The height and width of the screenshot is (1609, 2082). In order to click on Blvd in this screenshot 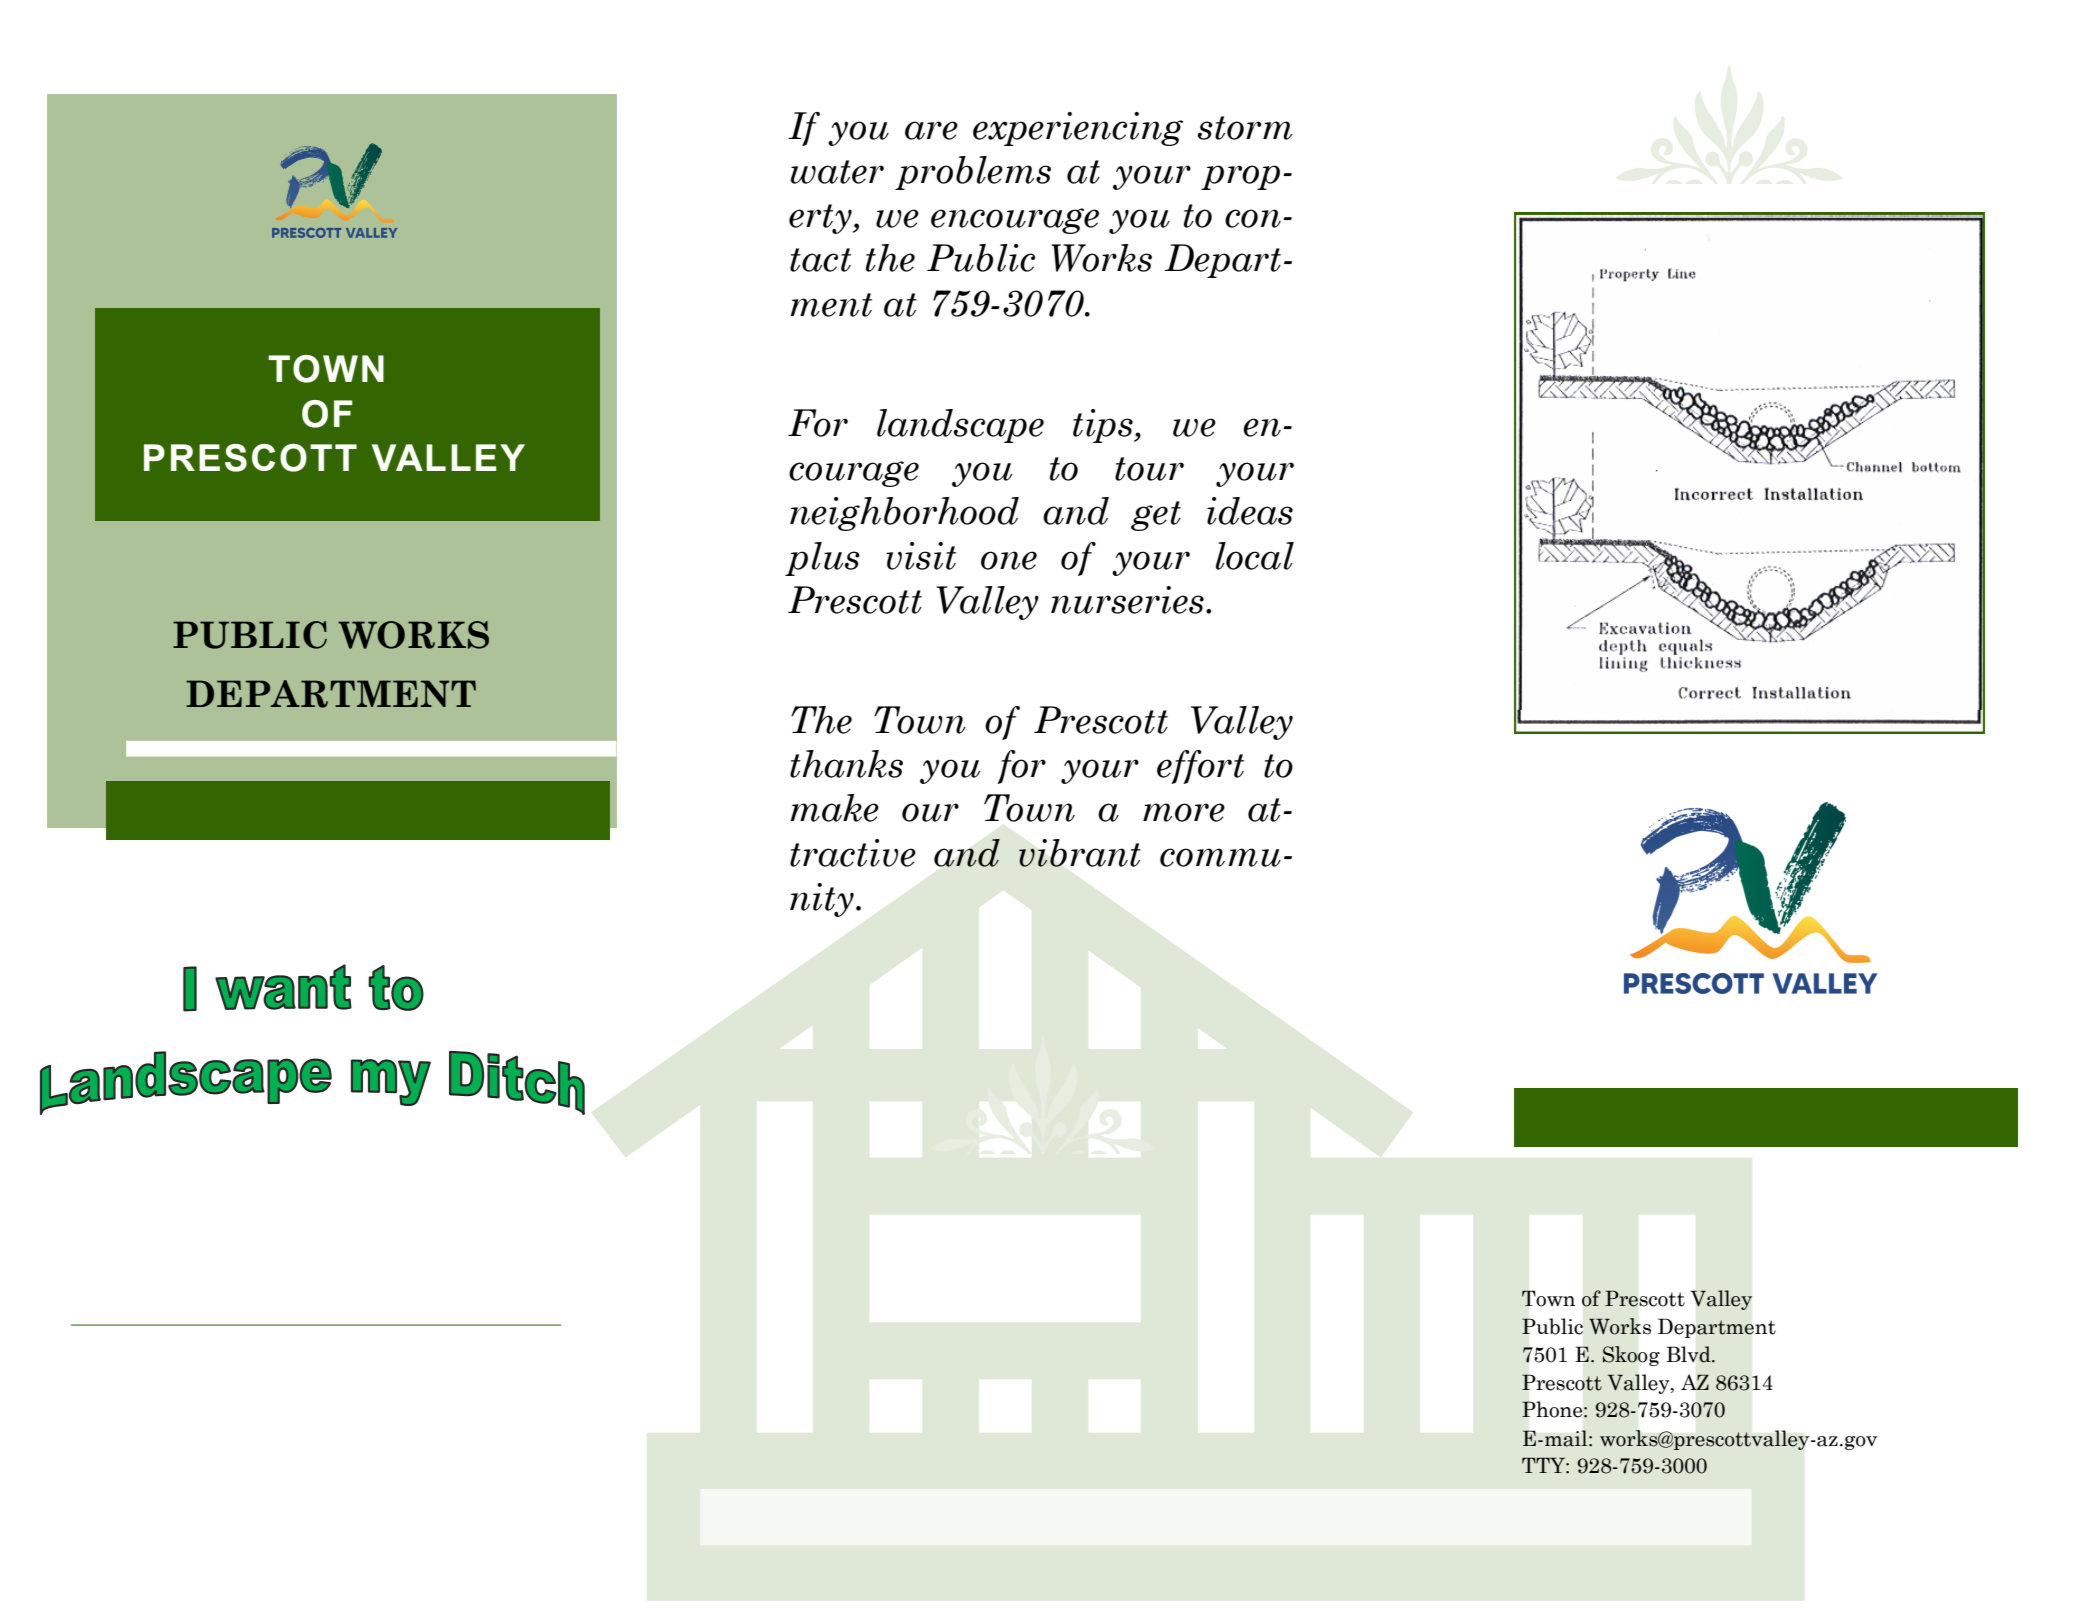, I will do `click(1689, 1354)`.
